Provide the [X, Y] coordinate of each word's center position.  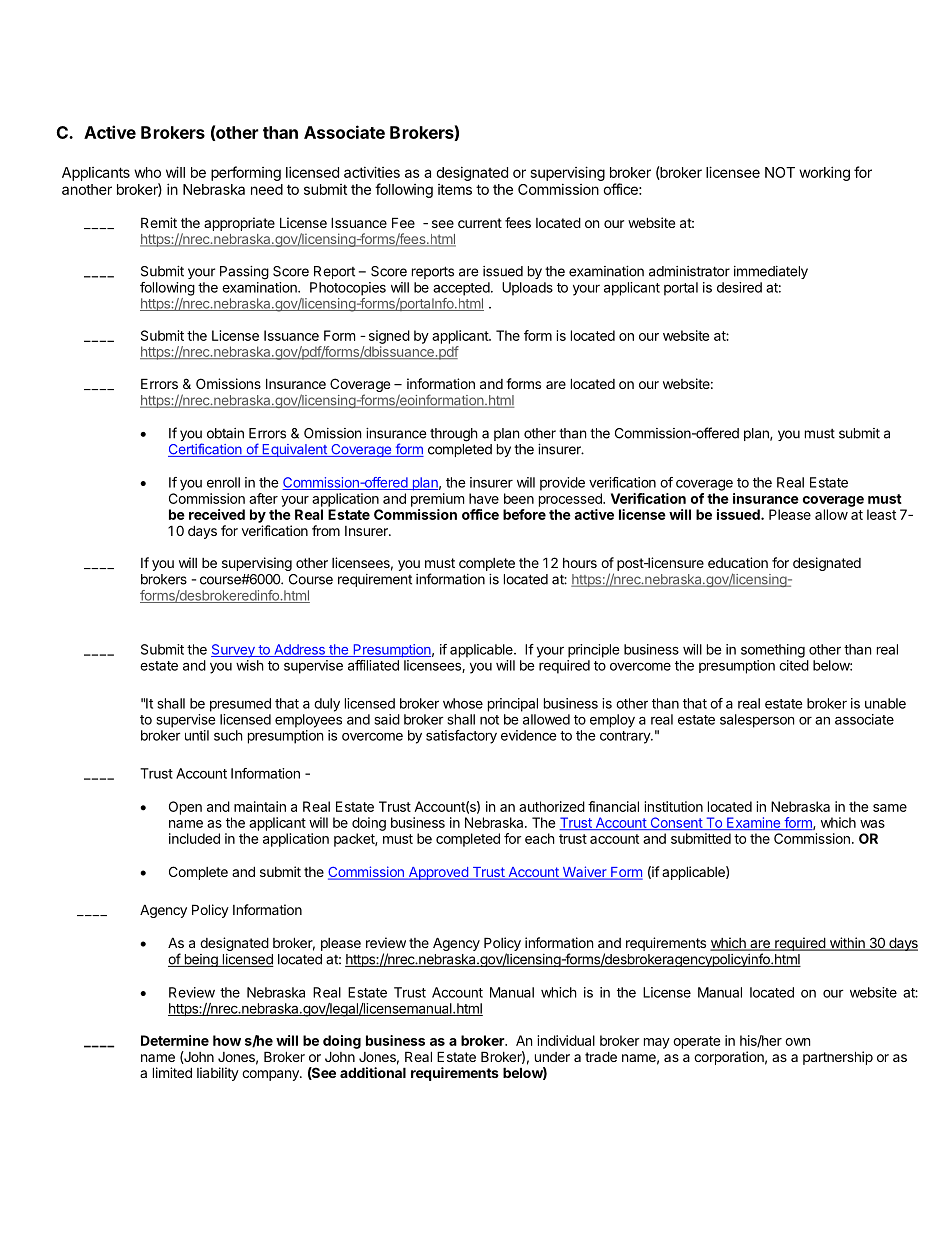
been [519, 498]
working [824, 173]
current [480, 223]
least [881, 514]
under [552, 1057]
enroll [223, 482]
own [797, 1042]
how [227, 1040]
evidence [529, 735]
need [267, 189]
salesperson [757, 721]
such [228, 735]
